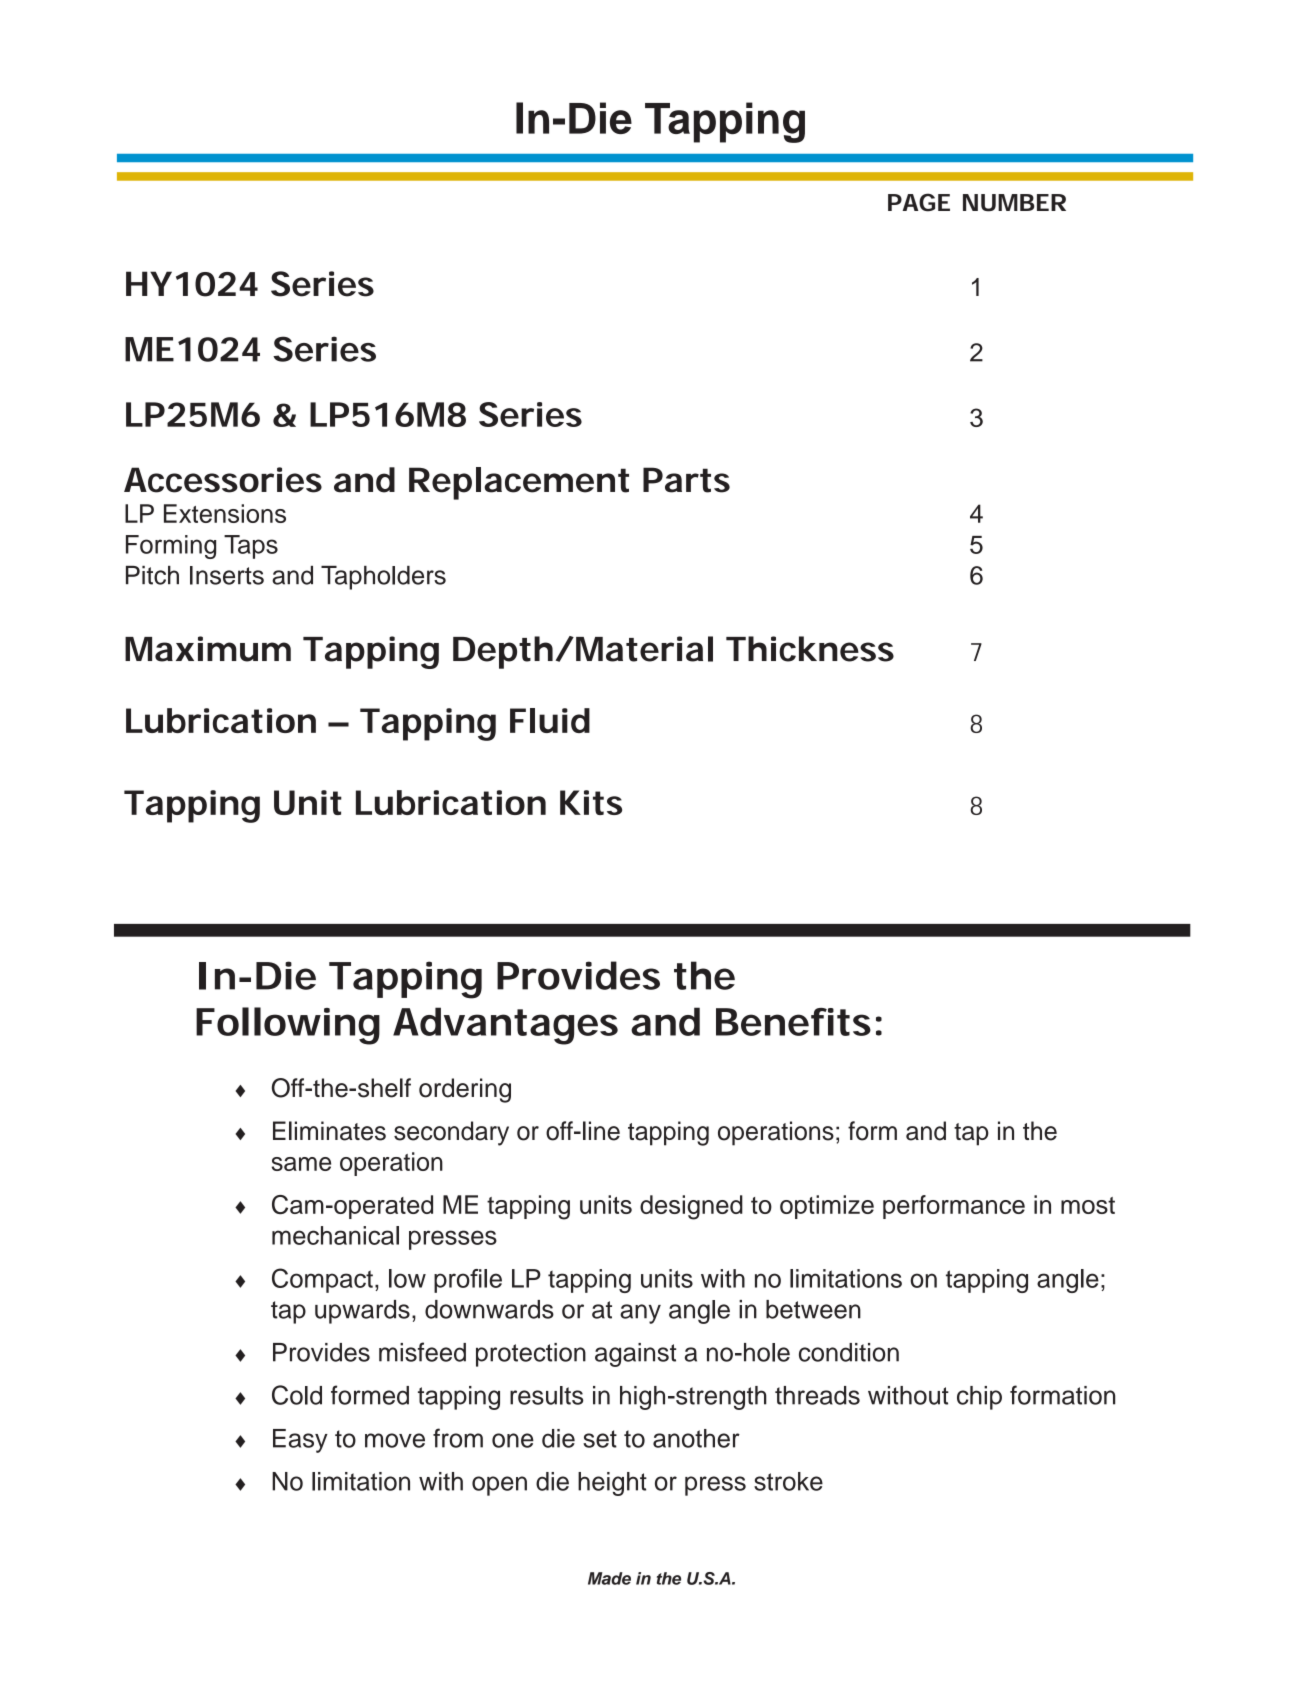 Image resolution: width=1307 pixels, height=1691 pixels. What do you see at coordinates (300, 1441) in the screenshot?
I see `Easy` at bounding box center [300, 1441].
